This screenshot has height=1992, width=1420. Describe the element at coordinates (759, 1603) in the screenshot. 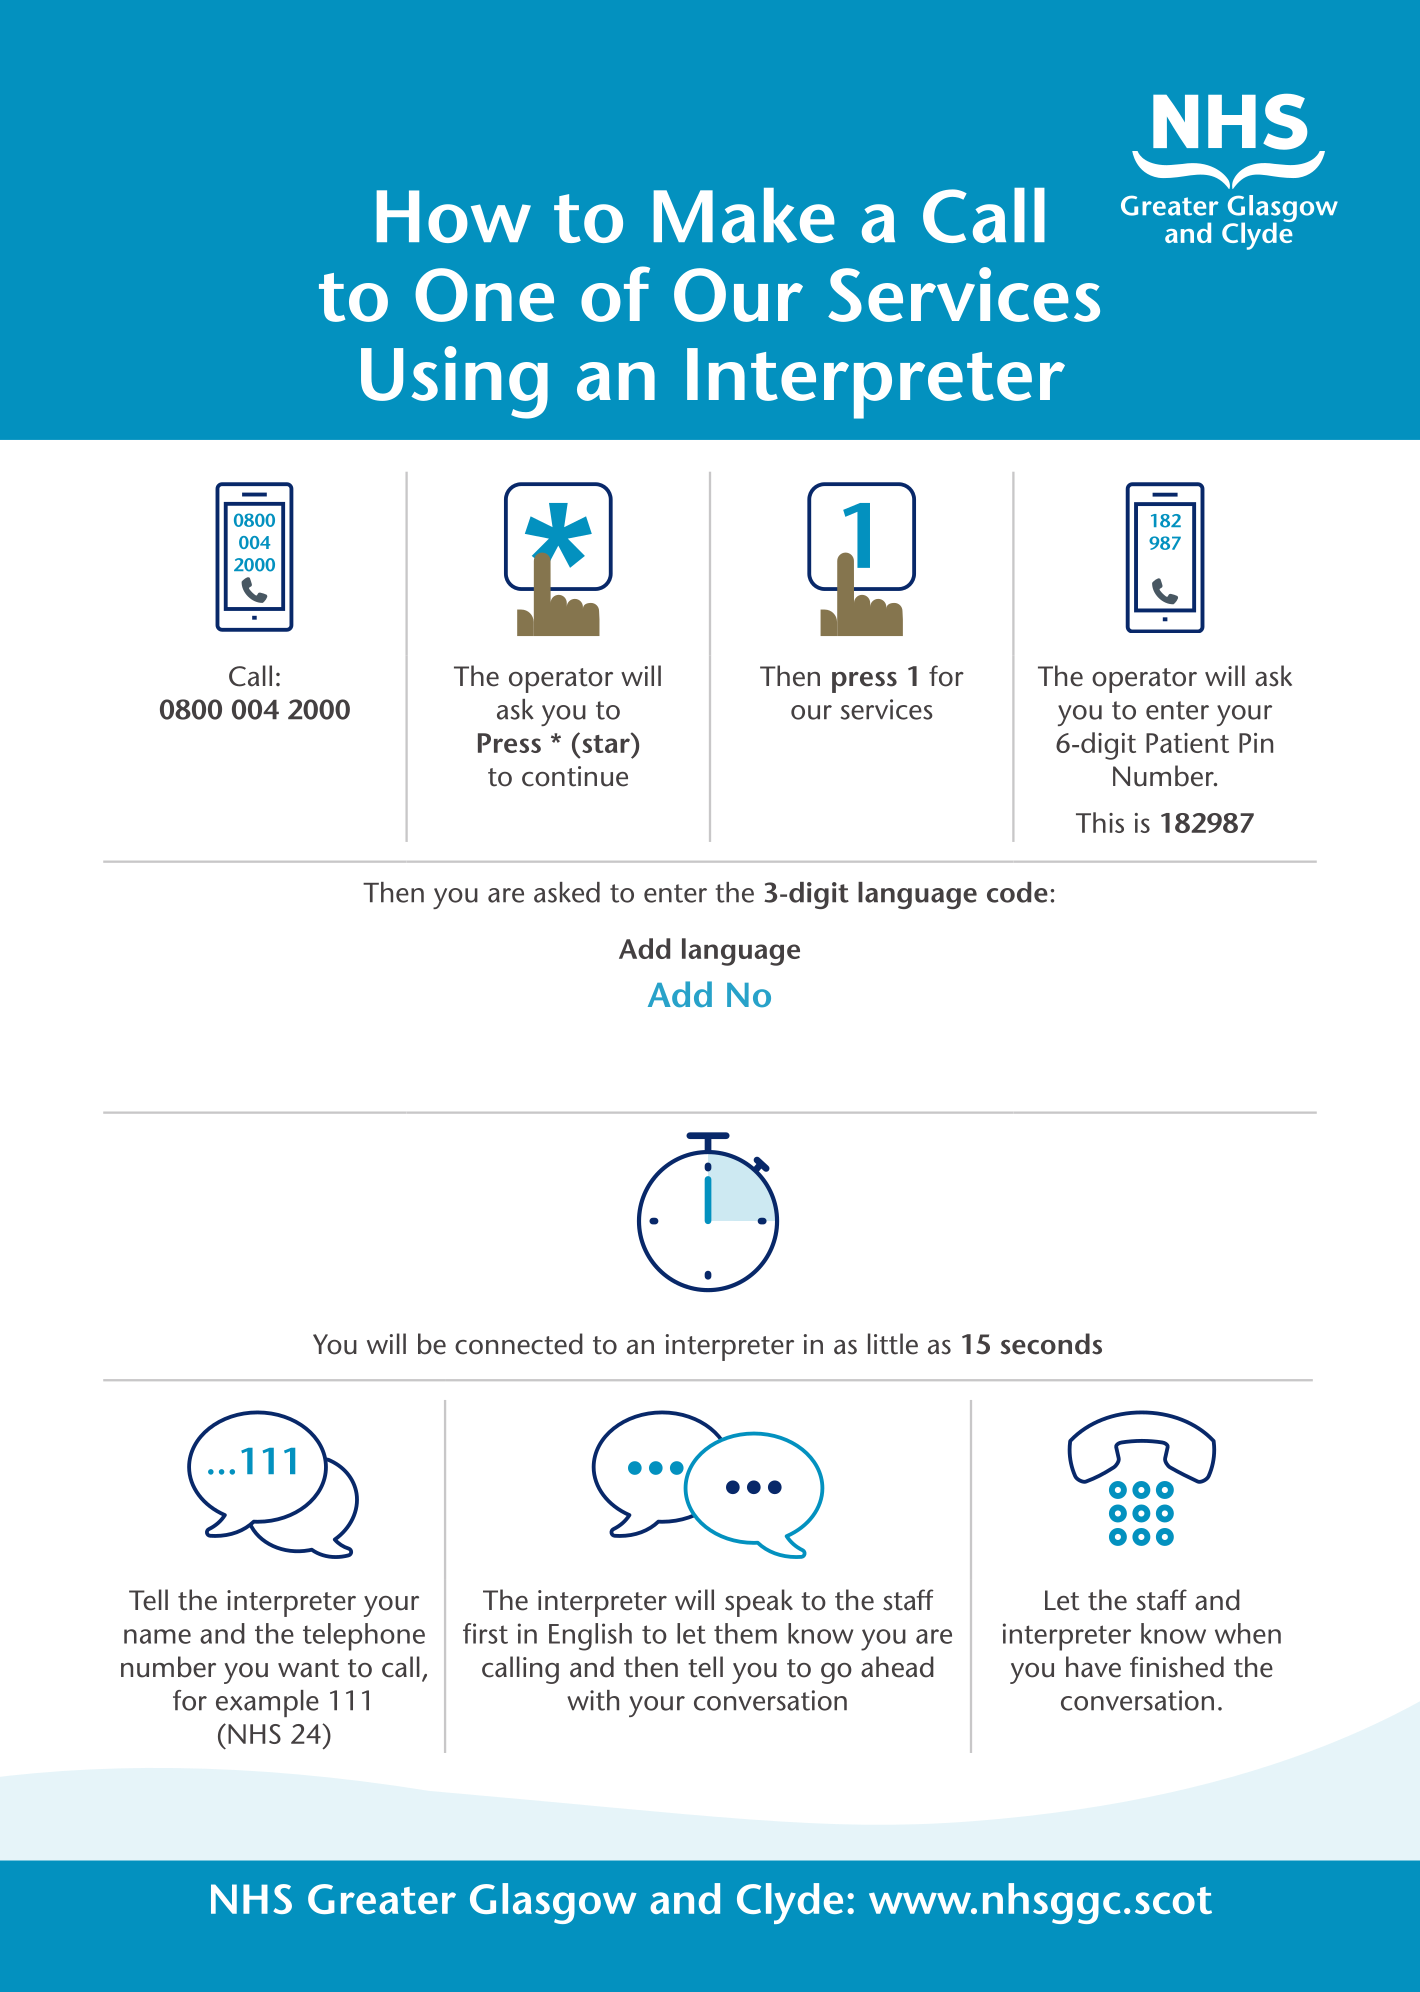

I see `speak` at that location.
